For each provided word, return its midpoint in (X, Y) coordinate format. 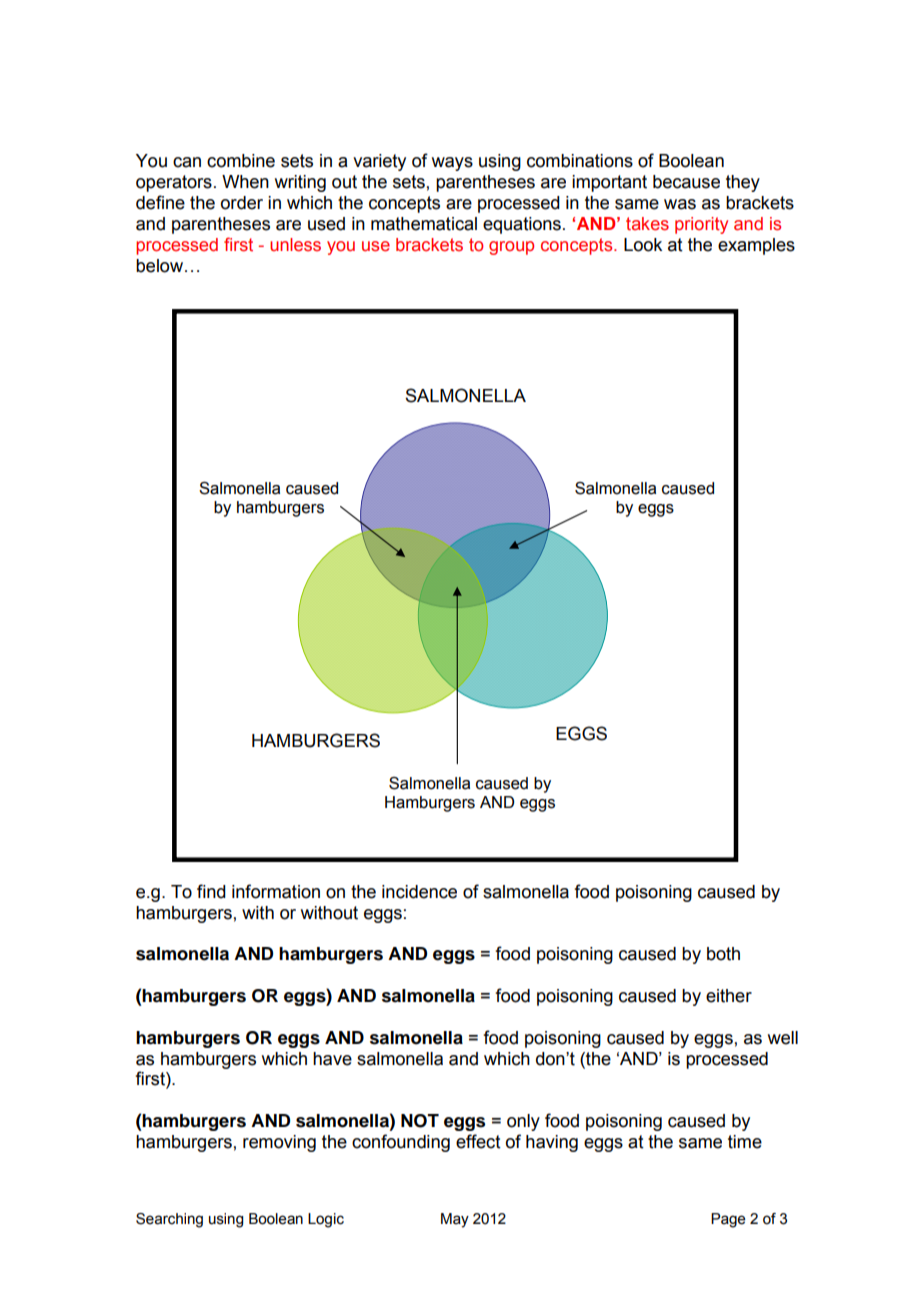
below (159, 266)
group (511, 248)
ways (452, 164)
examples (756, 246)
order (242, 203)
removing (279, 1143)
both (723, 954)
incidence (419, 892)
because (686, 182)
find (211, 891)
